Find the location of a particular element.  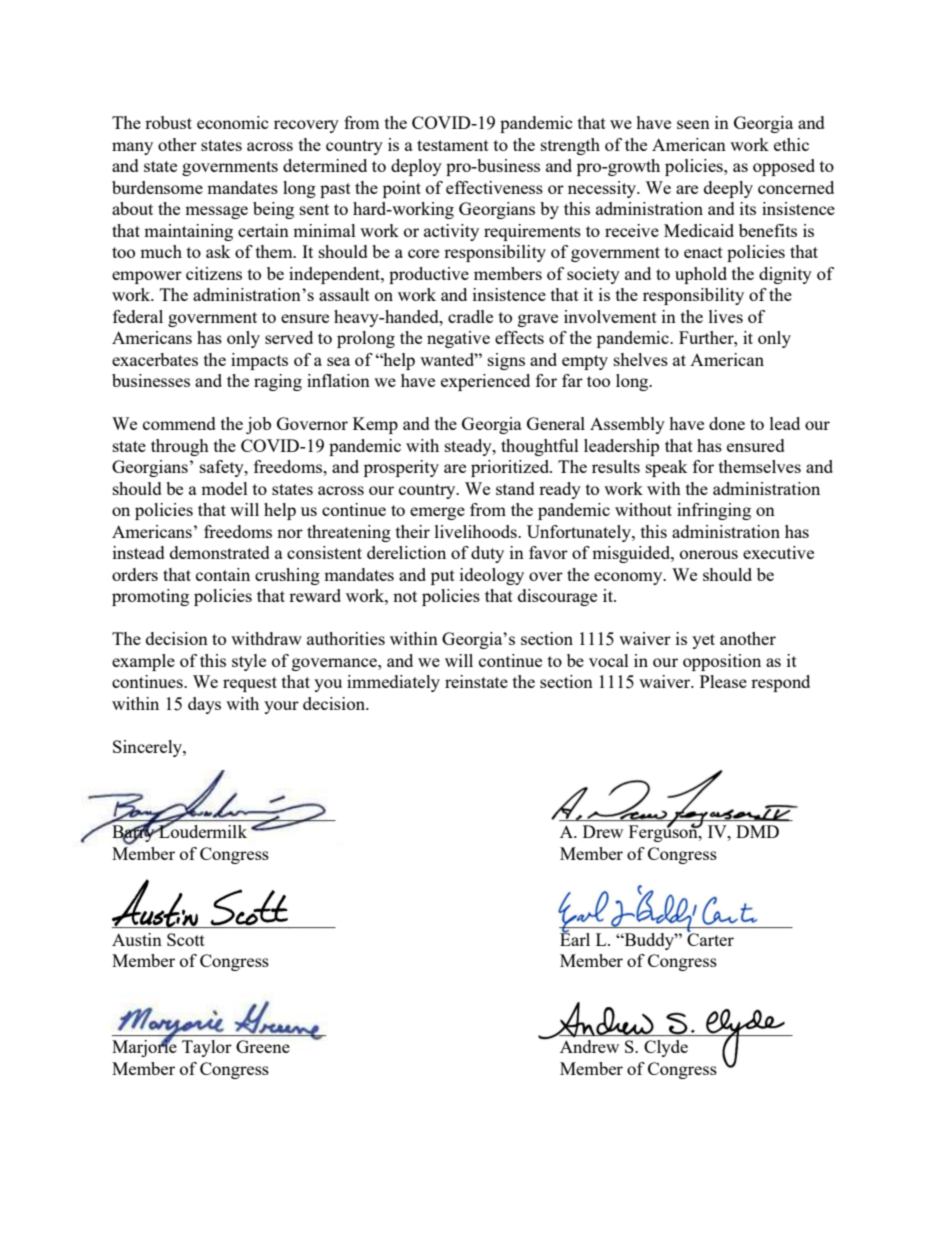

Please is located at coordinates (723, 681).
